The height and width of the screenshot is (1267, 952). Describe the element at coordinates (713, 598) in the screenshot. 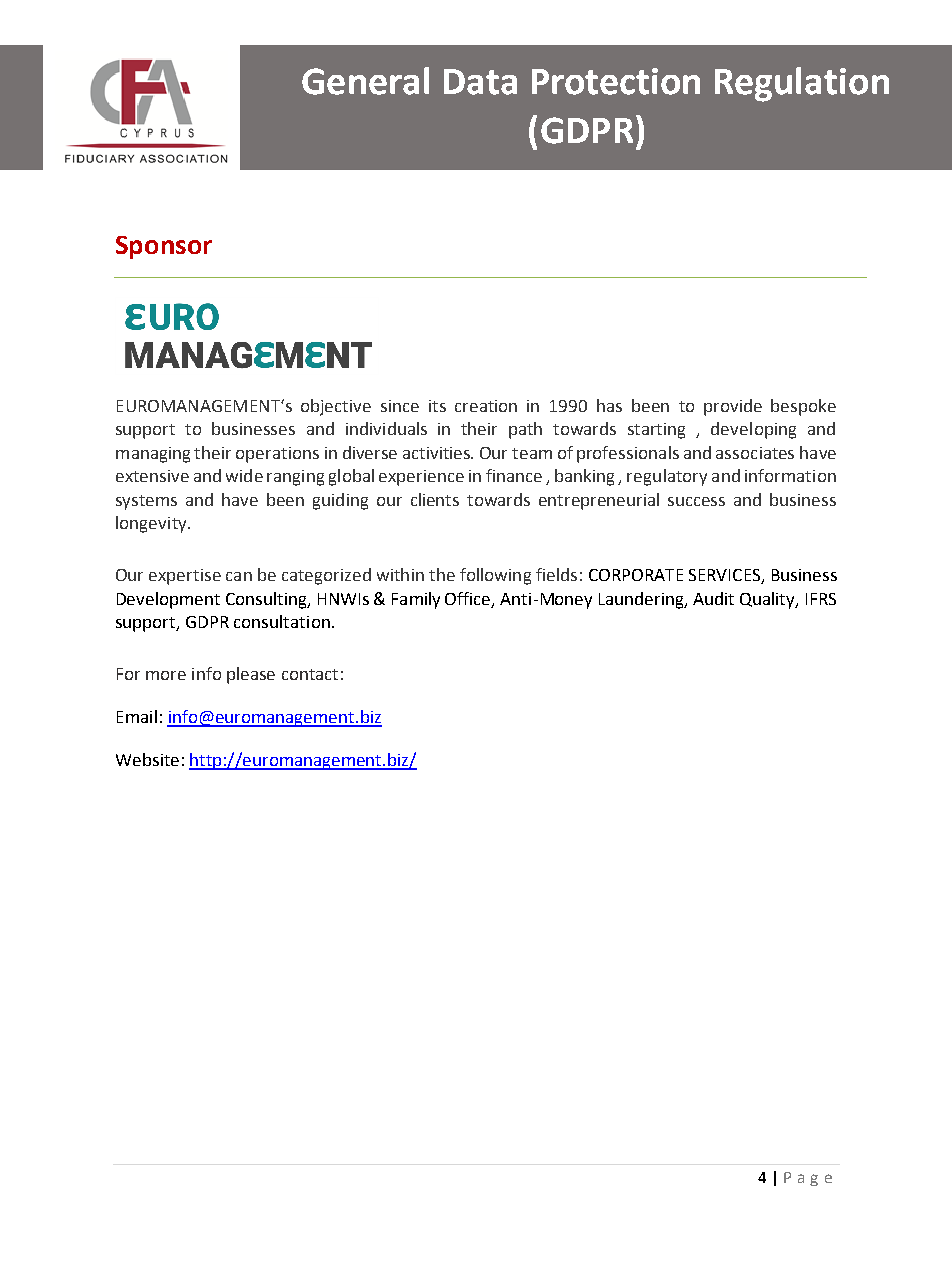

I see `Audit` at that location.
